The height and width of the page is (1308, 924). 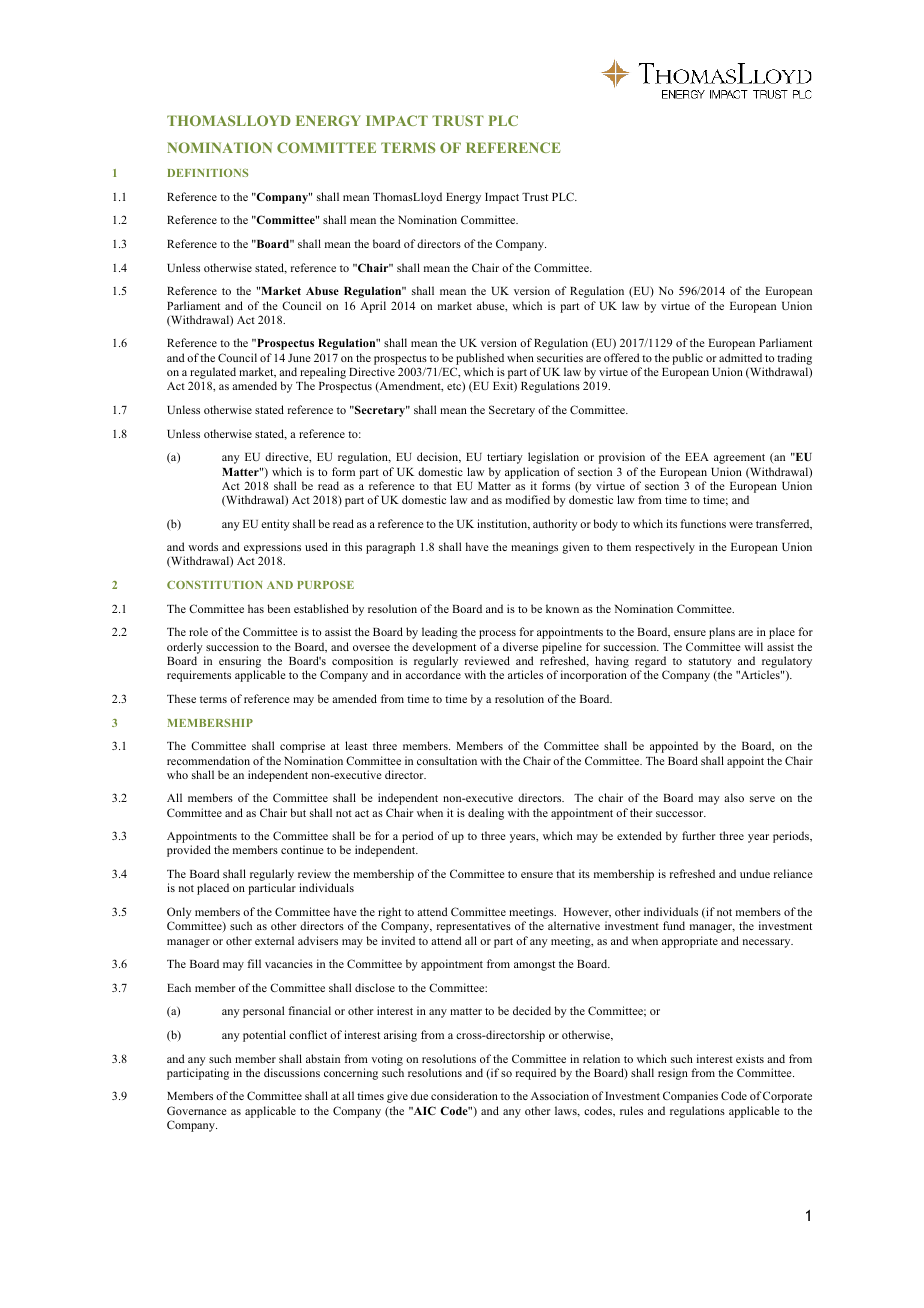 What do you see at coordinates (486, 814) in the page?
I see `dealing` at bounding box center [486, 814].
